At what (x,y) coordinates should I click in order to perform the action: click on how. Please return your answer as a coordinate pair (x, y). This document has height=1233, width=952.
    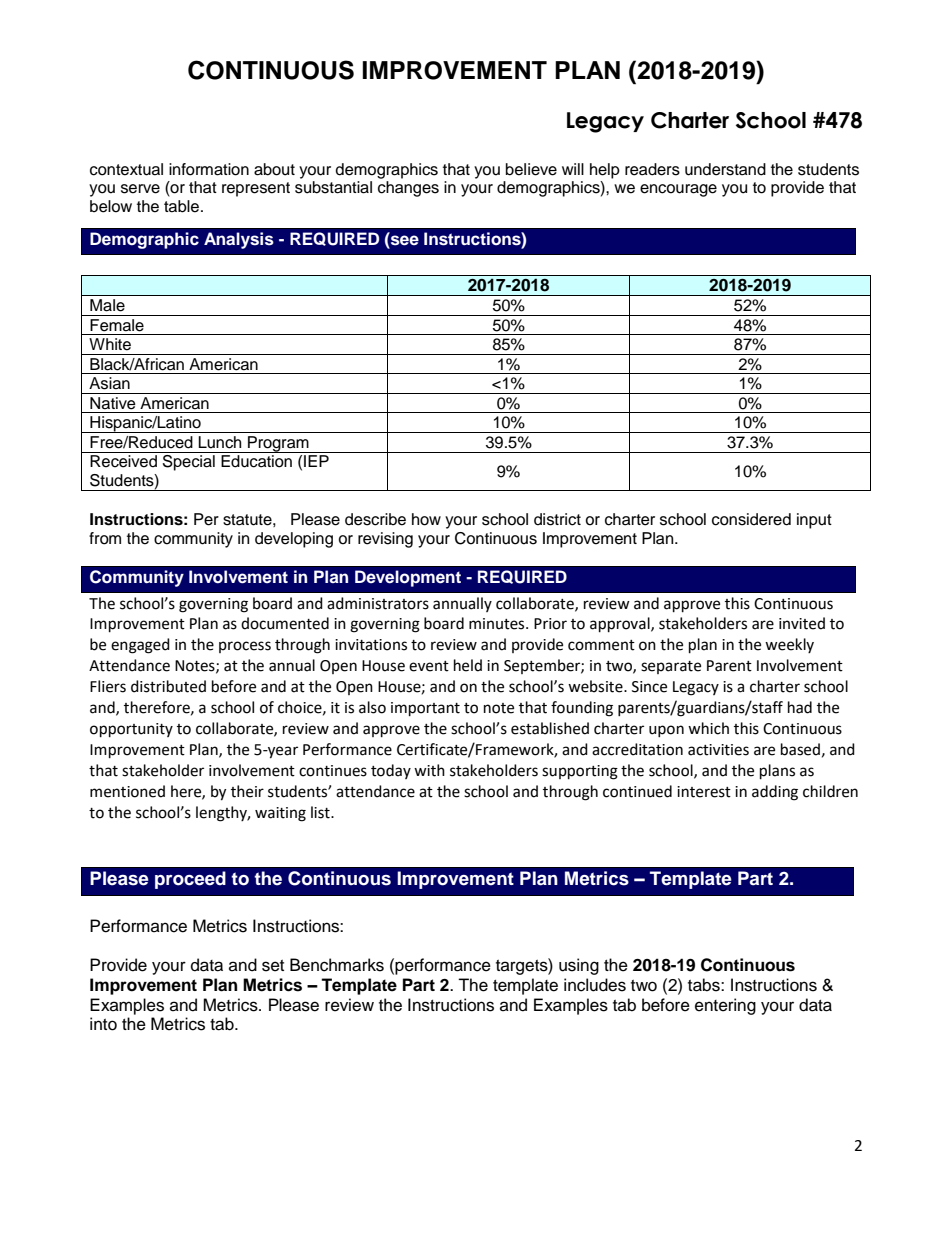
    Looking at the image, I should click on (426, 519).
